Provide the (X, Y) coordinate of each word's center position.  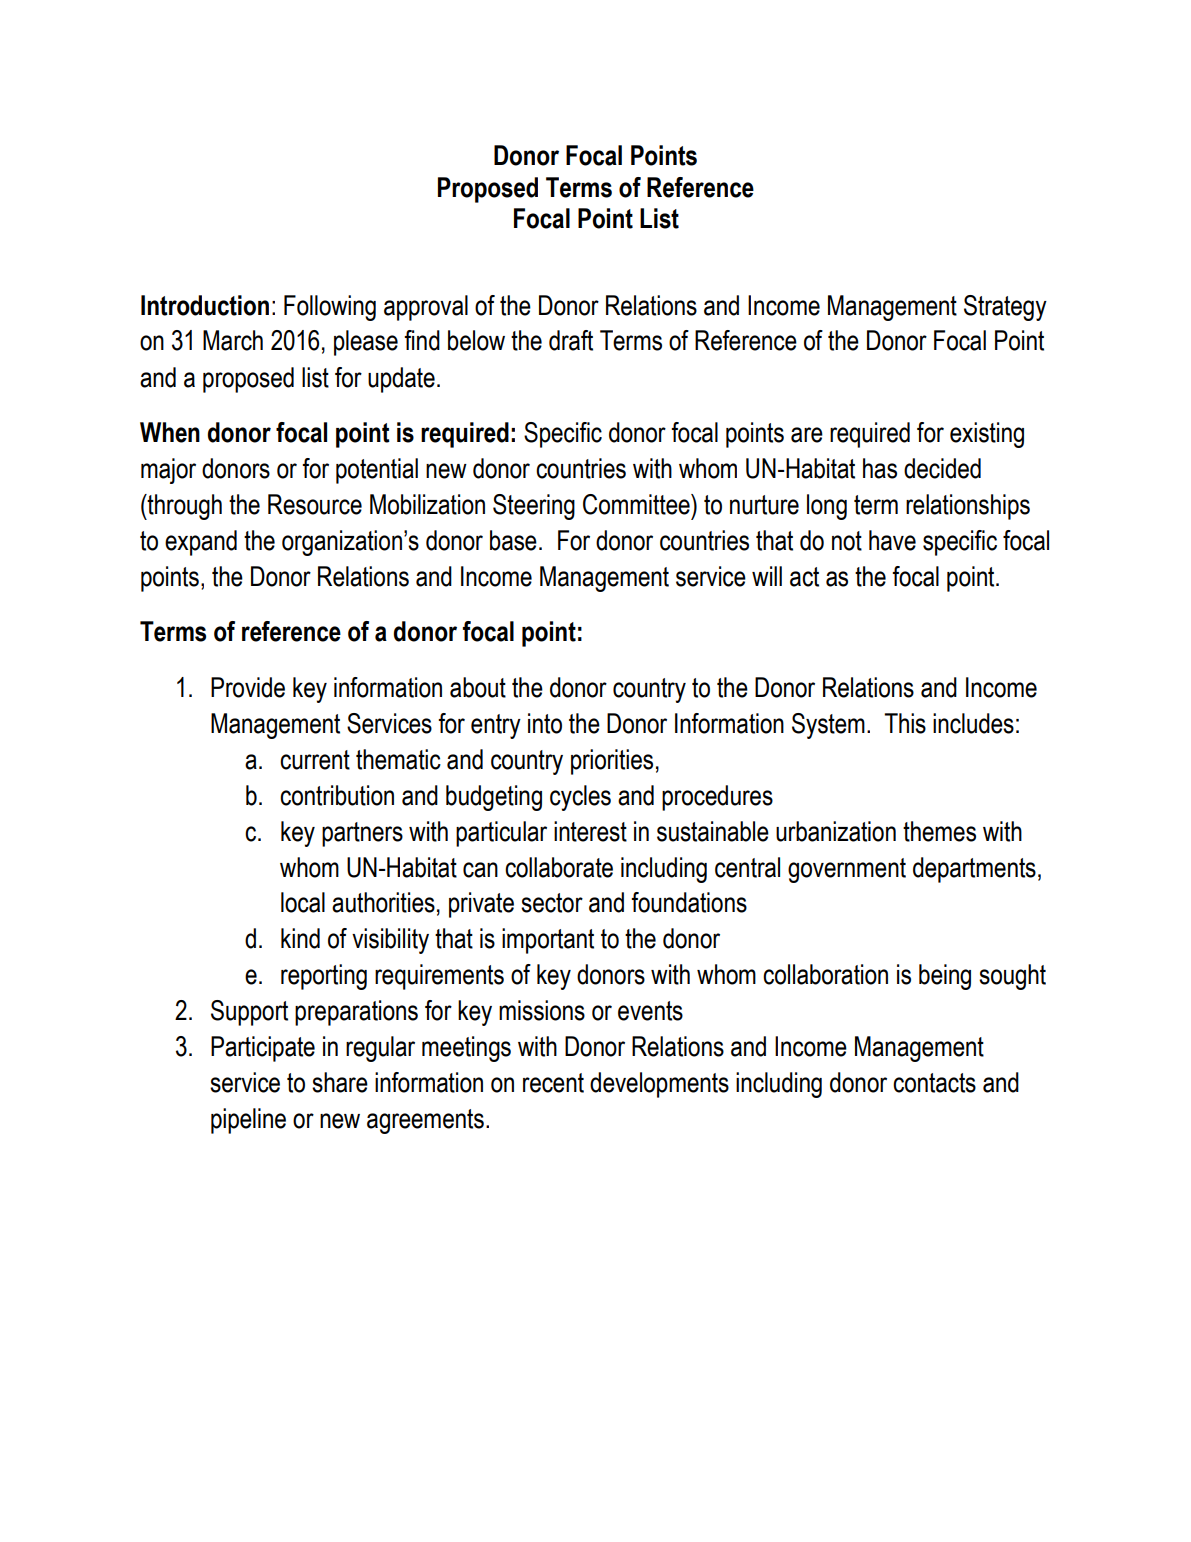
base (513, 540)
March (233, 340)
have (892, 540)
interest (590, 831)
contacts (934, 1083)
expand (201, 543)
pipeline (248, 1121)
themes (939, 831)
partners (362, 834)
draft (571, 340)
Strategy (1005, 308)
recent (553, 1083)
